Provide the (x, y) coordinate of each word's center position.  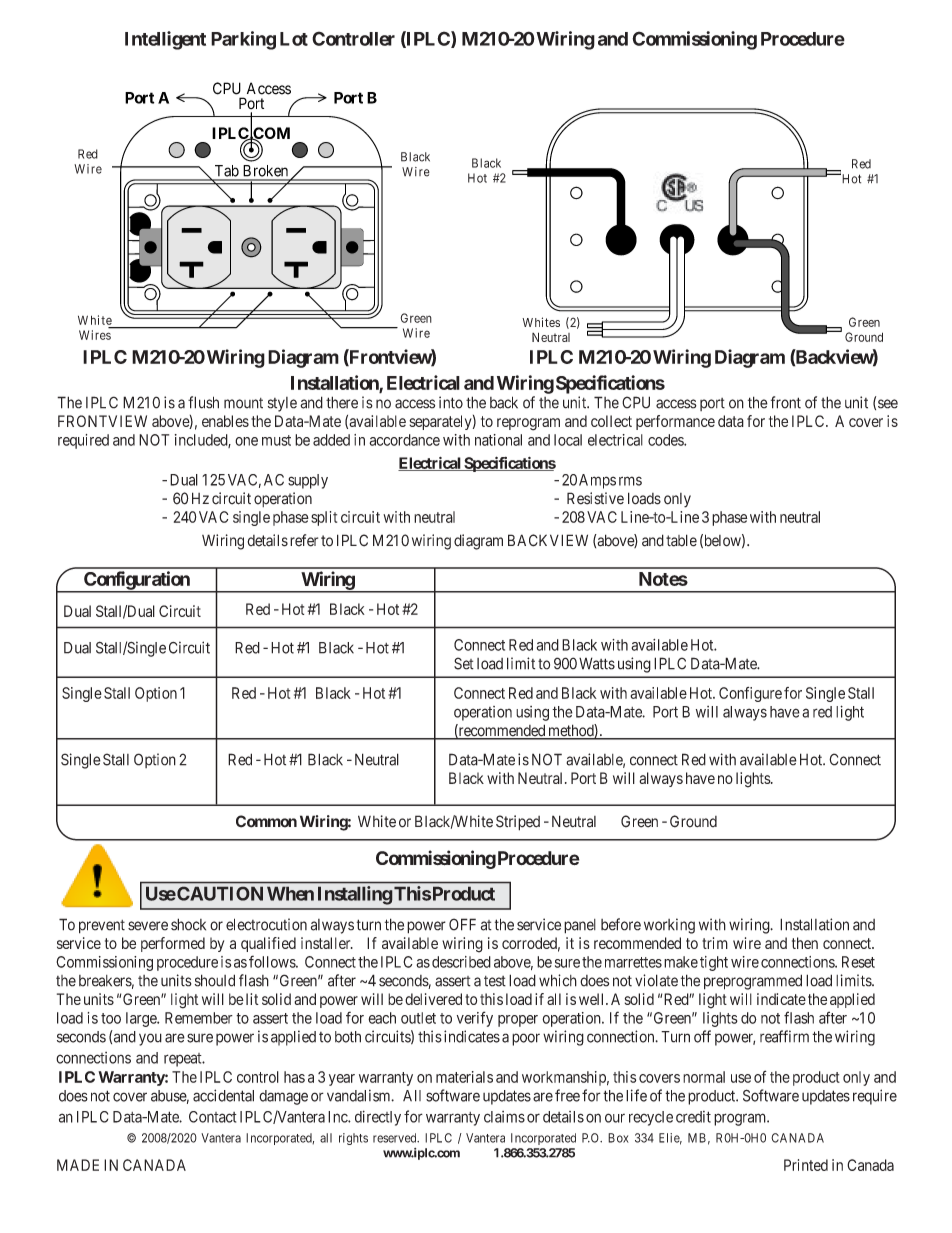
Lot (294, 39)
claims (504, 1117)
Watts (597, 663)
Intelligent (165, 40)
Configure (750, 694)
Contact (213, 1117)
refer (304, 540)
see (888, 404)
